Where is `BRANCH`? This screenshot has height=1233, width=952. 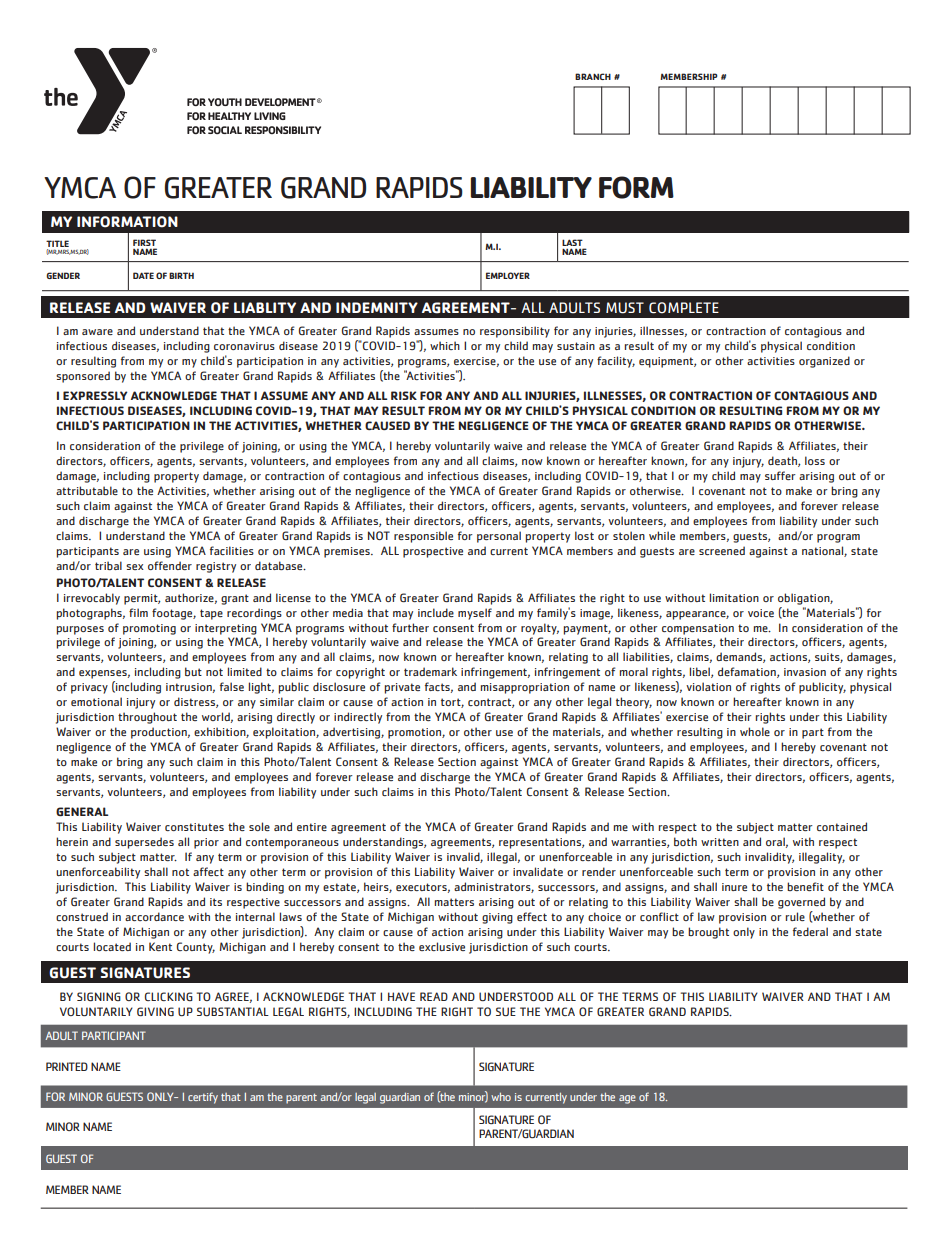 BRANCH is located at coordinates (593, 76).
